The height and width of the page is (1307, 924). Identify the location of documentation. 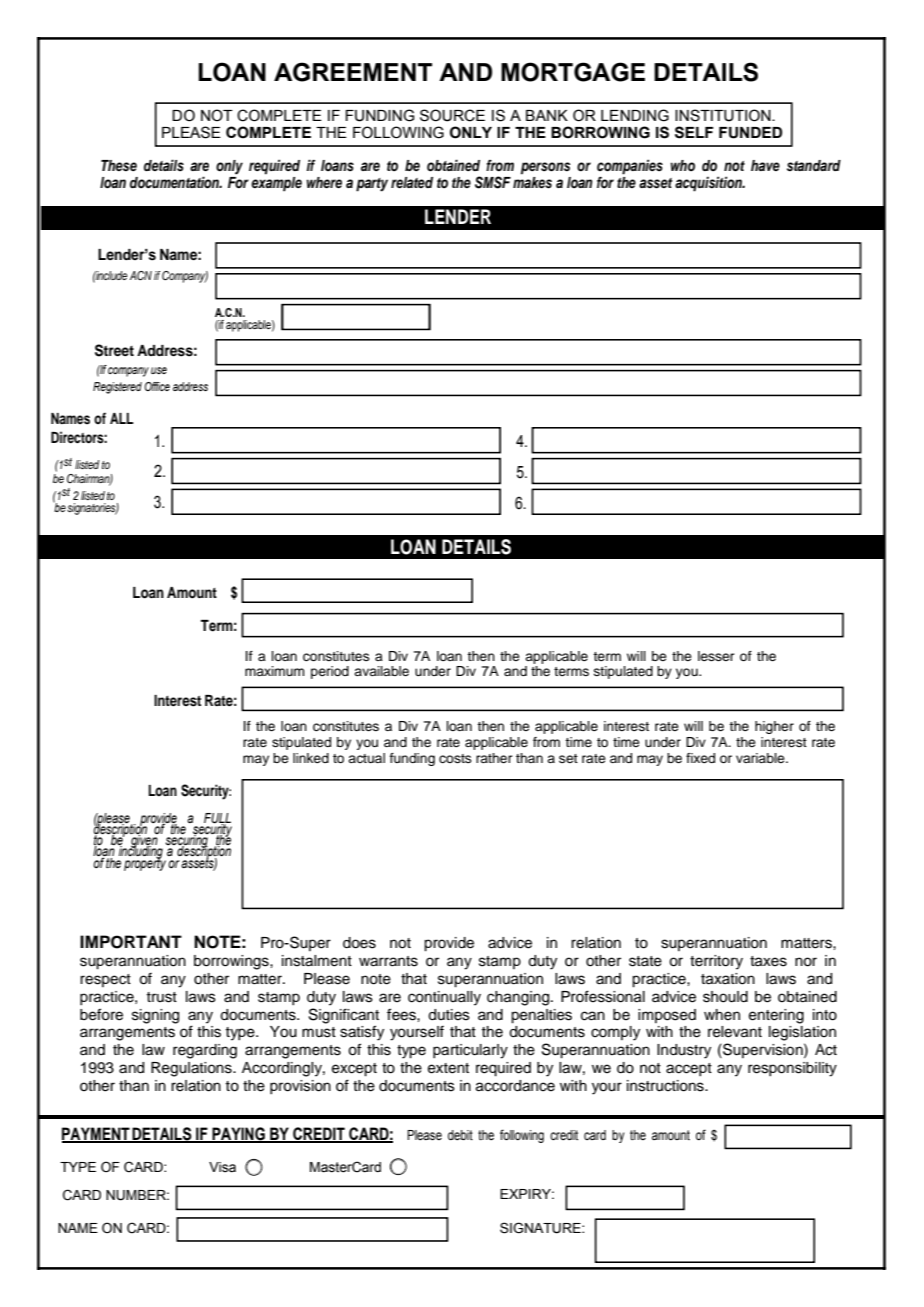
(176, 182).
